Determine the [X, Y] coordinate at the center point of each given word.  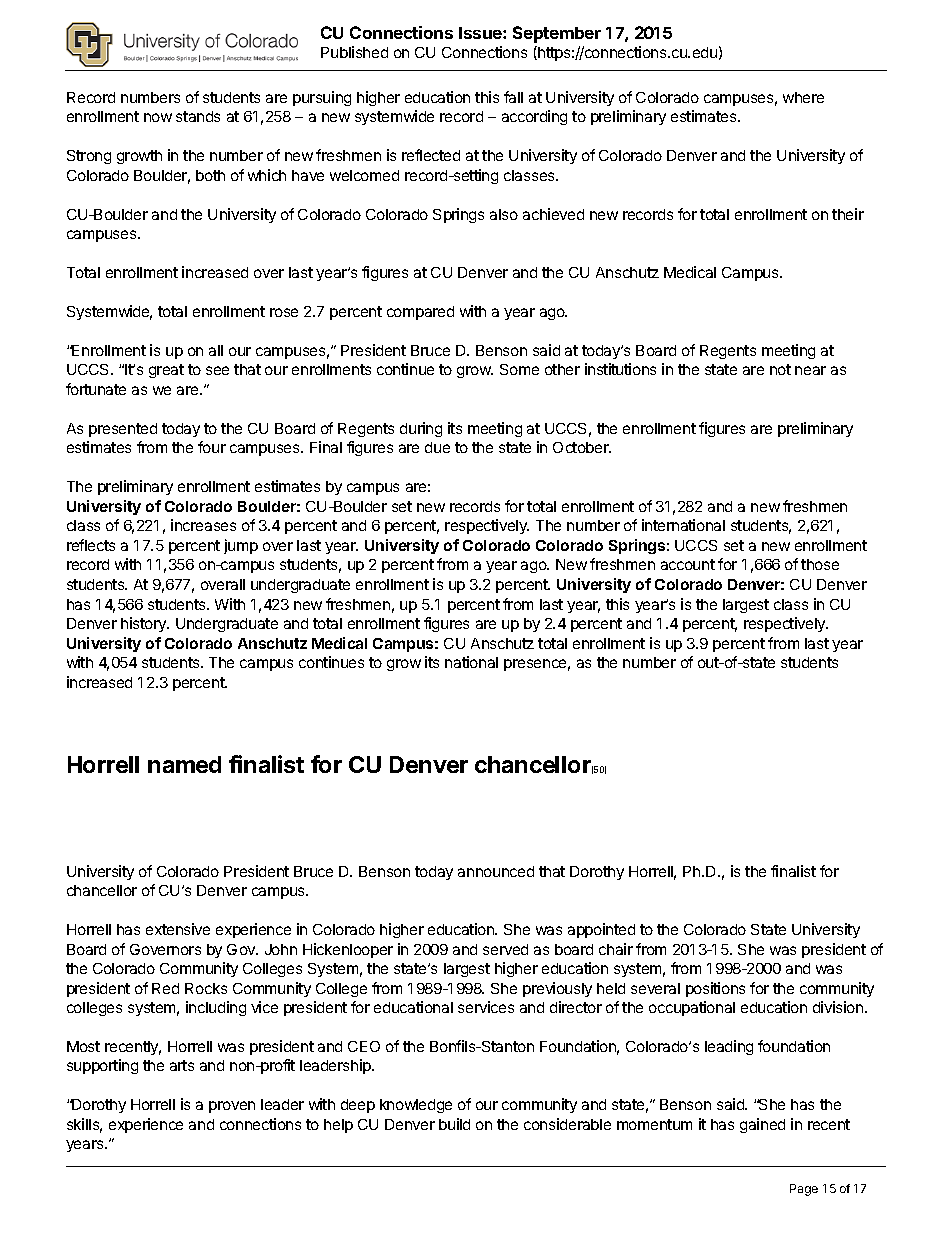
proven [232, 1107]
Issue [481, 33]
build [454, 1124]
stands [198, 116]
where [803, 97]
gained [762, 1125]
